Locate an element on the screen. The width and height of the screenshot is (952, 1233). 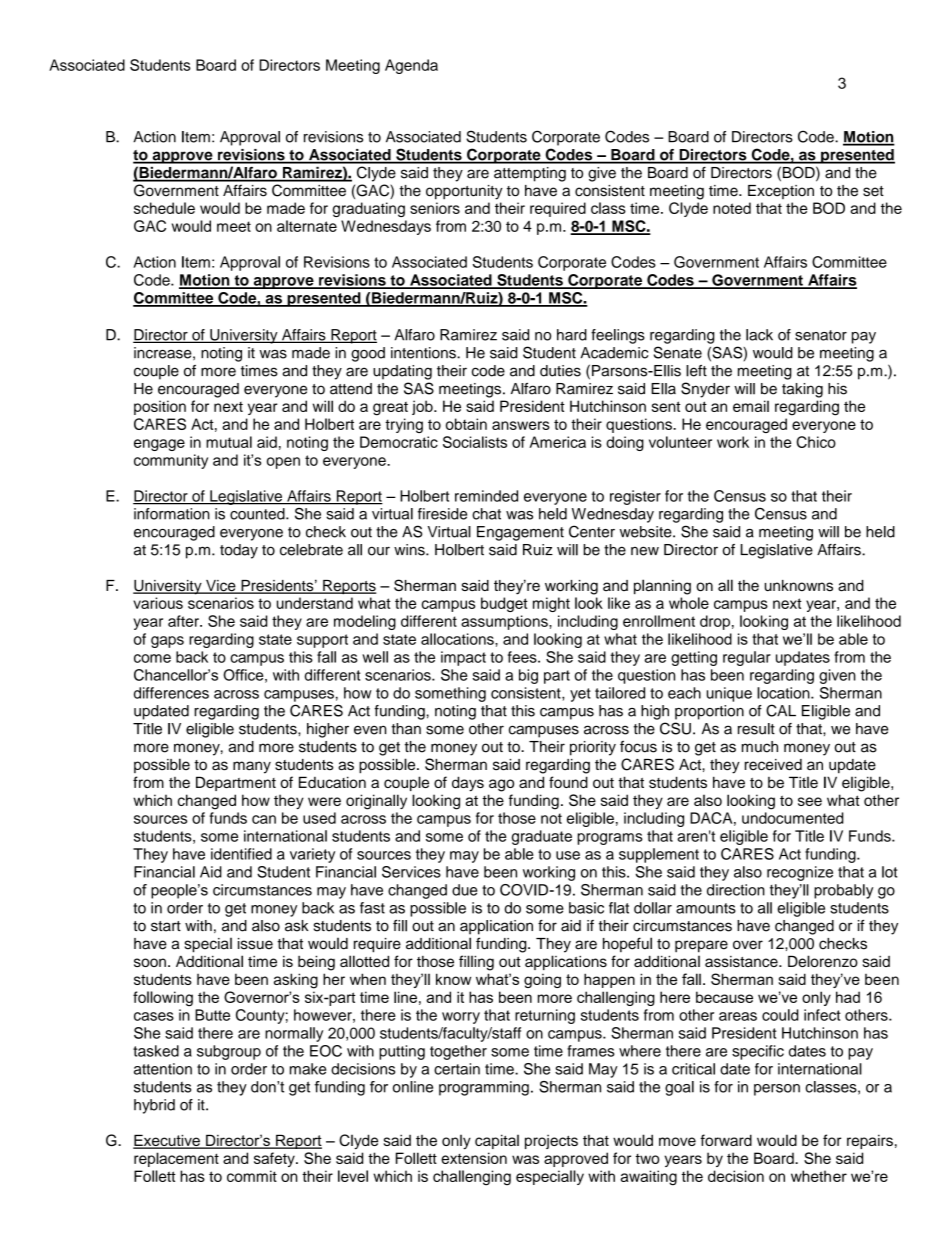
due is located at coordinates (464, 890).
